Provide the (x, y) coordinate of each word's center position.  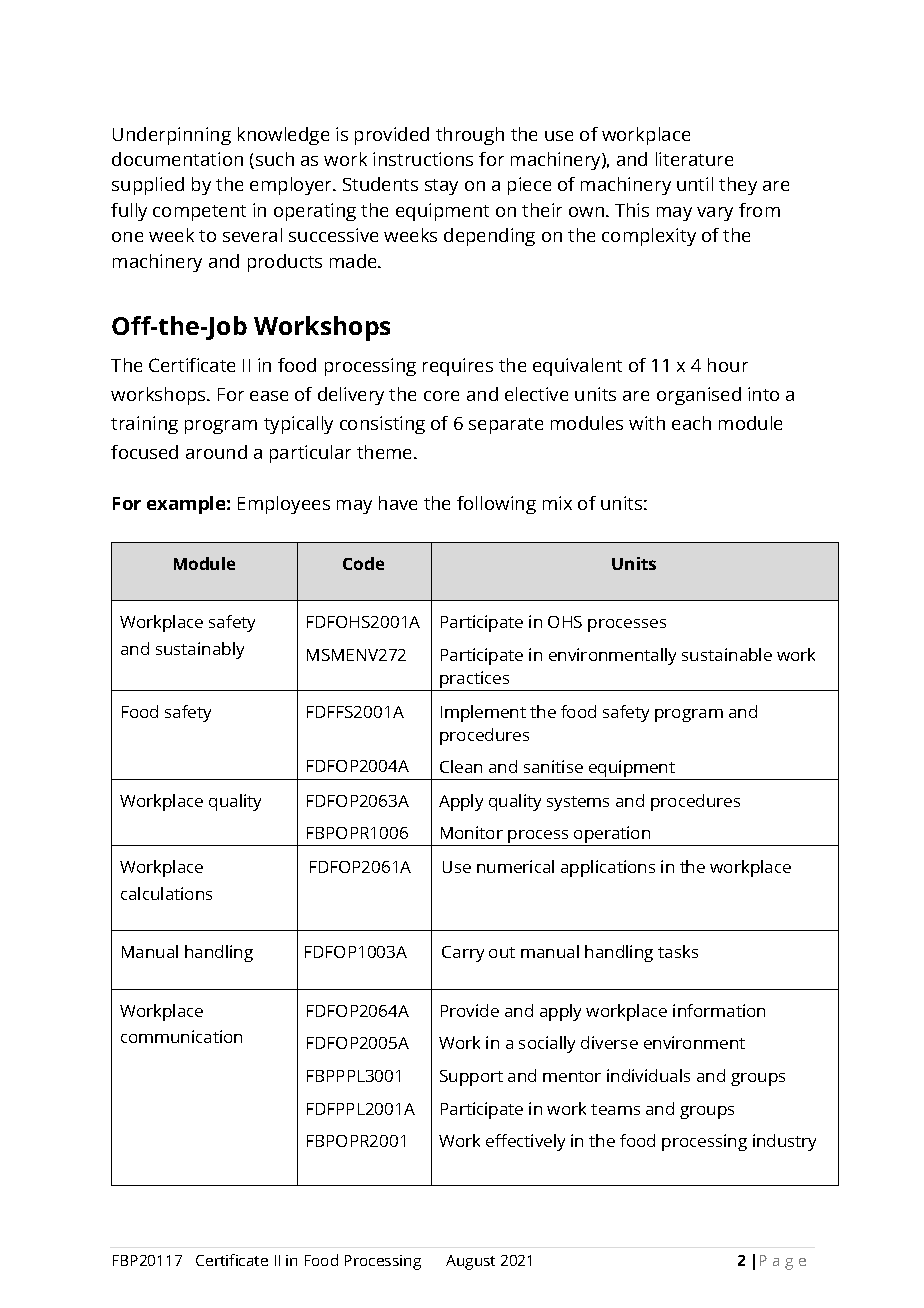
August (470, 1262)
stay (441, 187)
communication (181, 1036)
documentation (177, 159)
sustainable (727, 654)
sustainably (200, 650)
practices (475, 681)
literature (694, 159)
